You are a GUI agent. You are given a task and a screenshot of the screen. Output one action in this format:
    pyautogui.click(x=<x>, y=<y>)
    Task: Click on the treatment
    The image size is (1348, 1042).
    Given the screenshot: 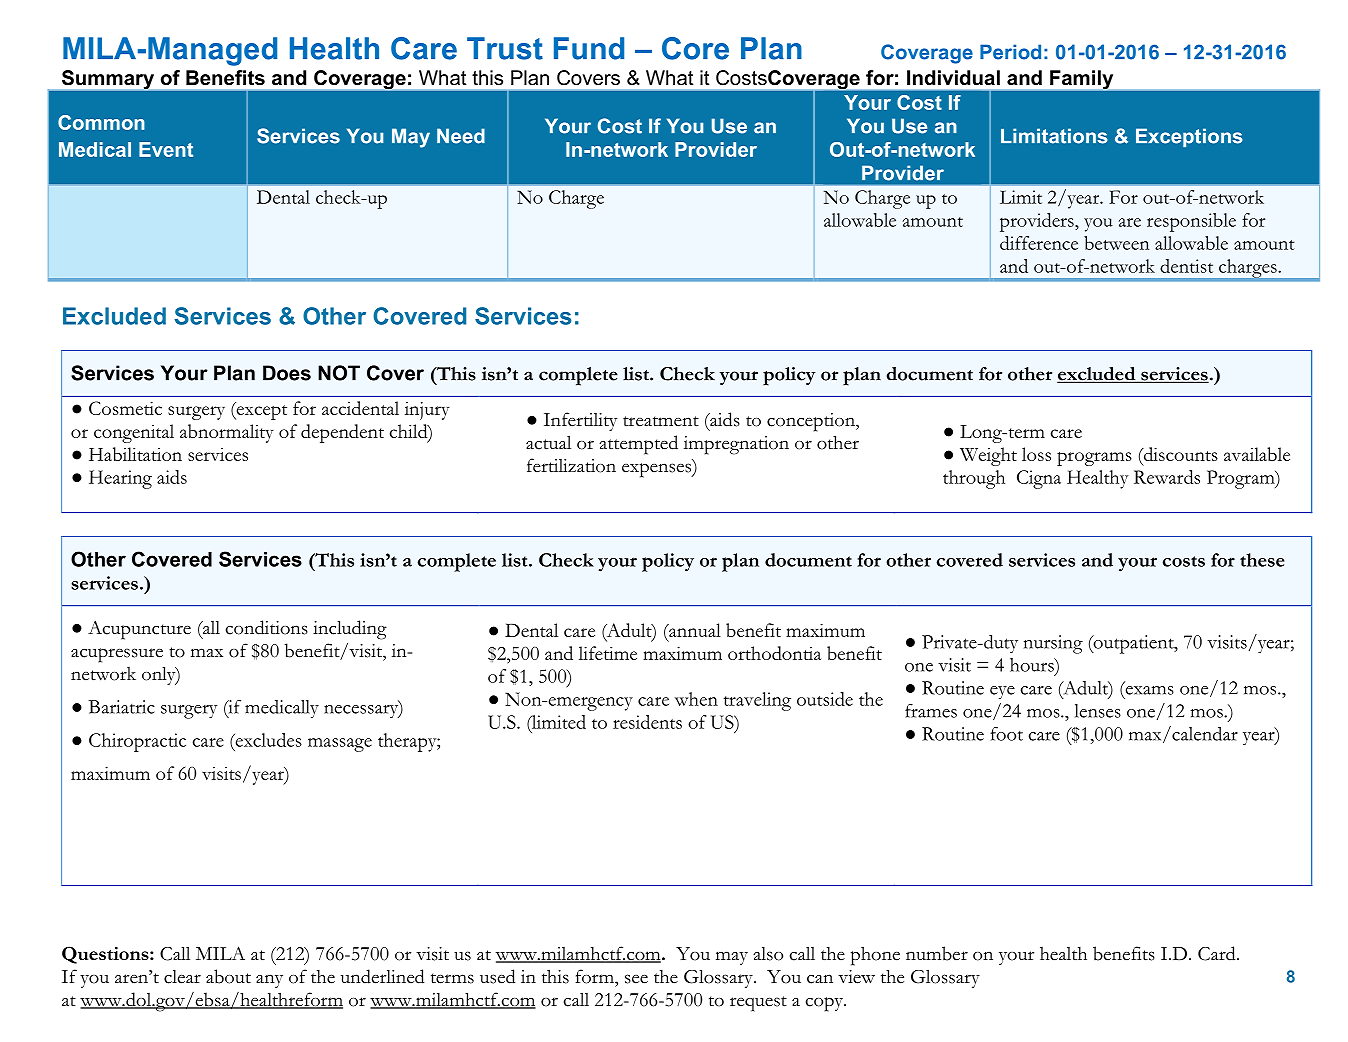 What is the action you would take?
    pyautogui.click(x=661, y=421)
